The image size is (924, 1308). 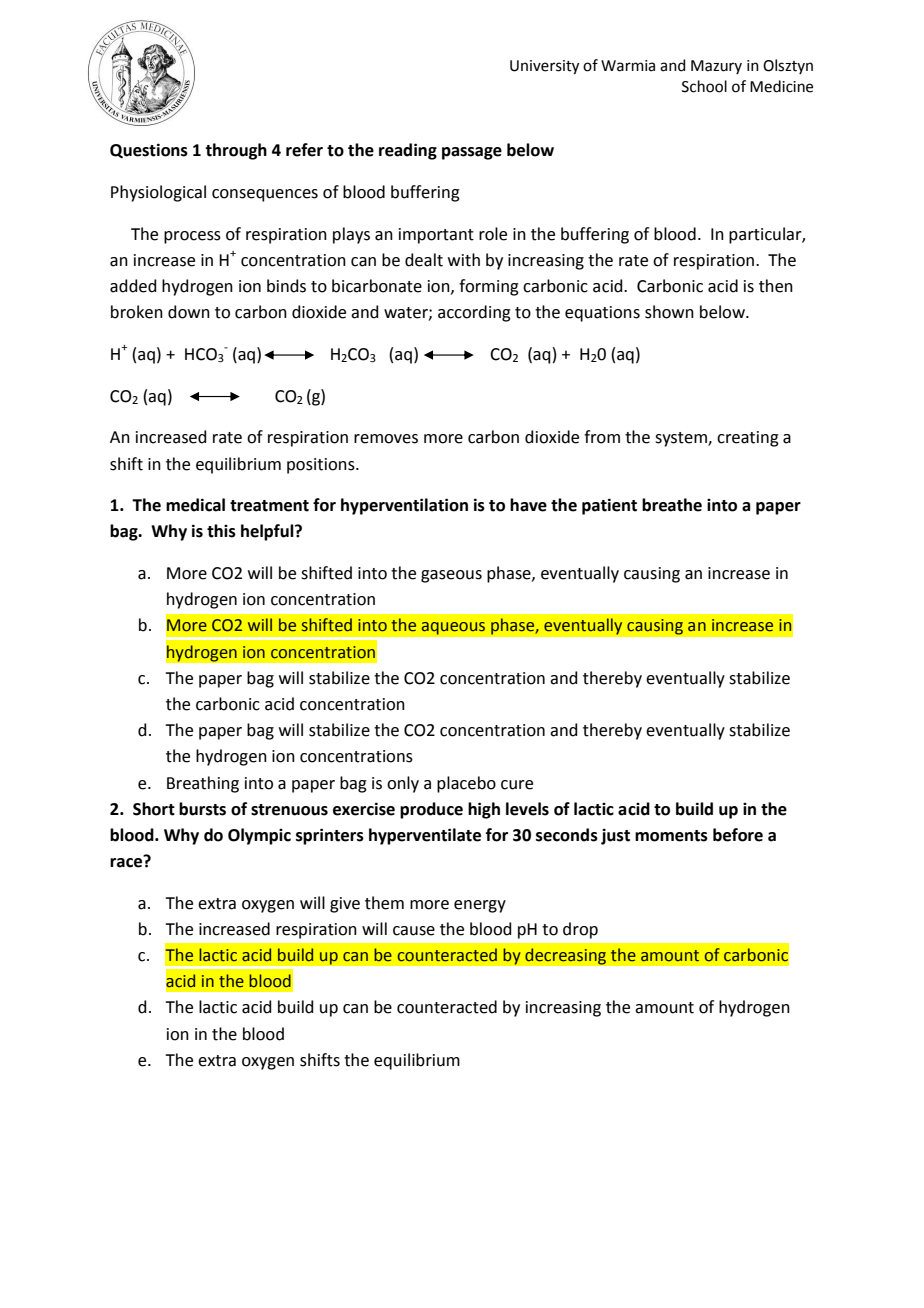 I want to click on School, so click(x=704, y=86).
